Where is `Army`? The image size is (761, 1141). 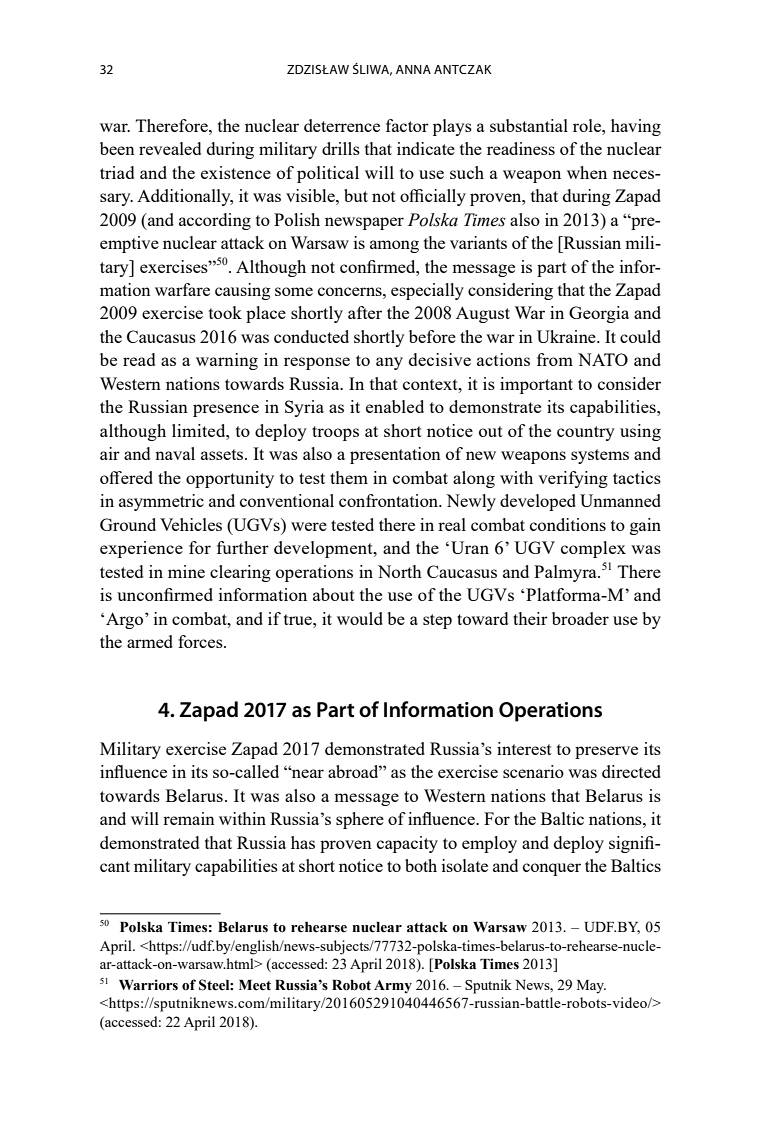
Army is located at coordinates (393, 987).
